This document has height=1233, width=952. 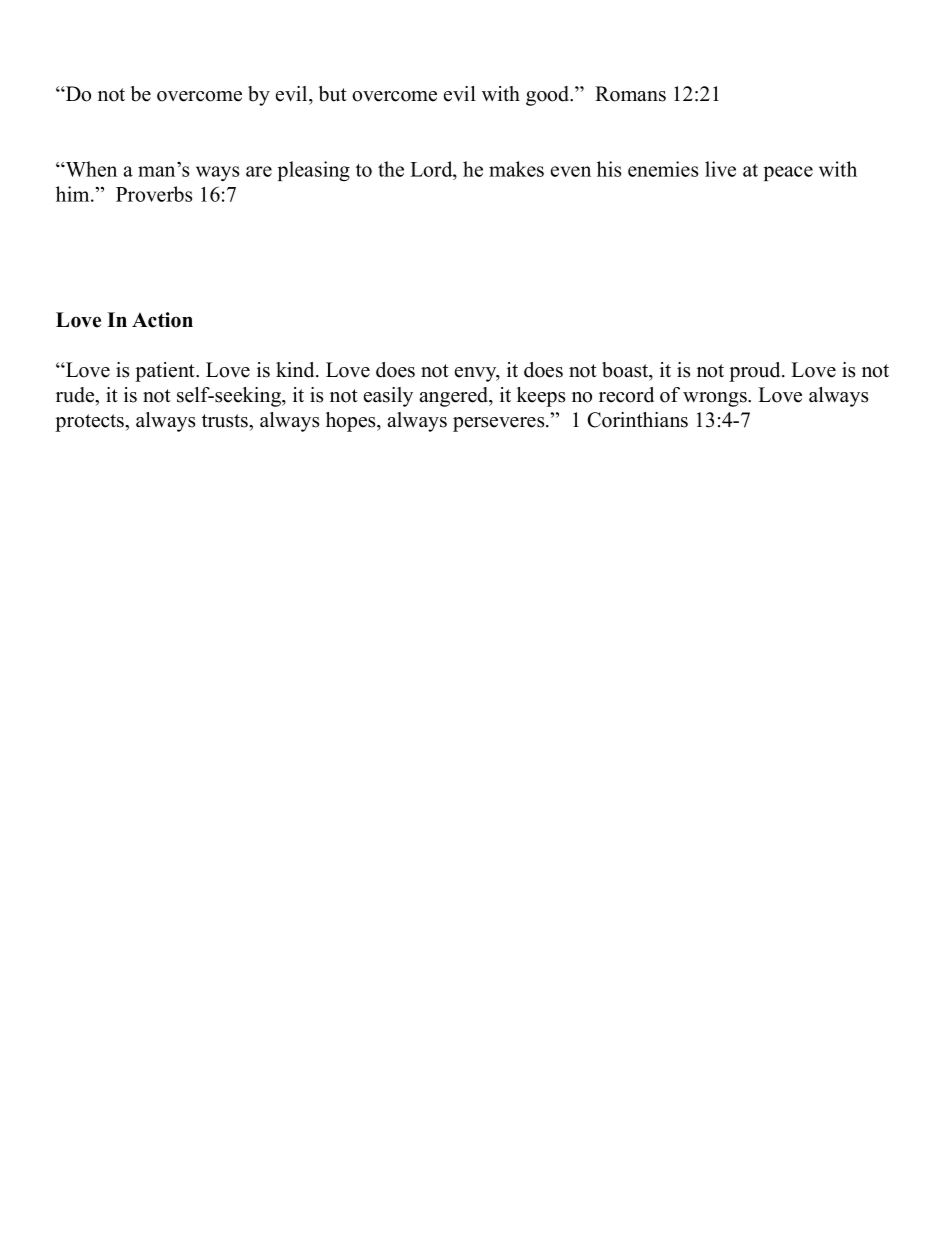 I want to click on Romans, so click(x=630, y=94).
